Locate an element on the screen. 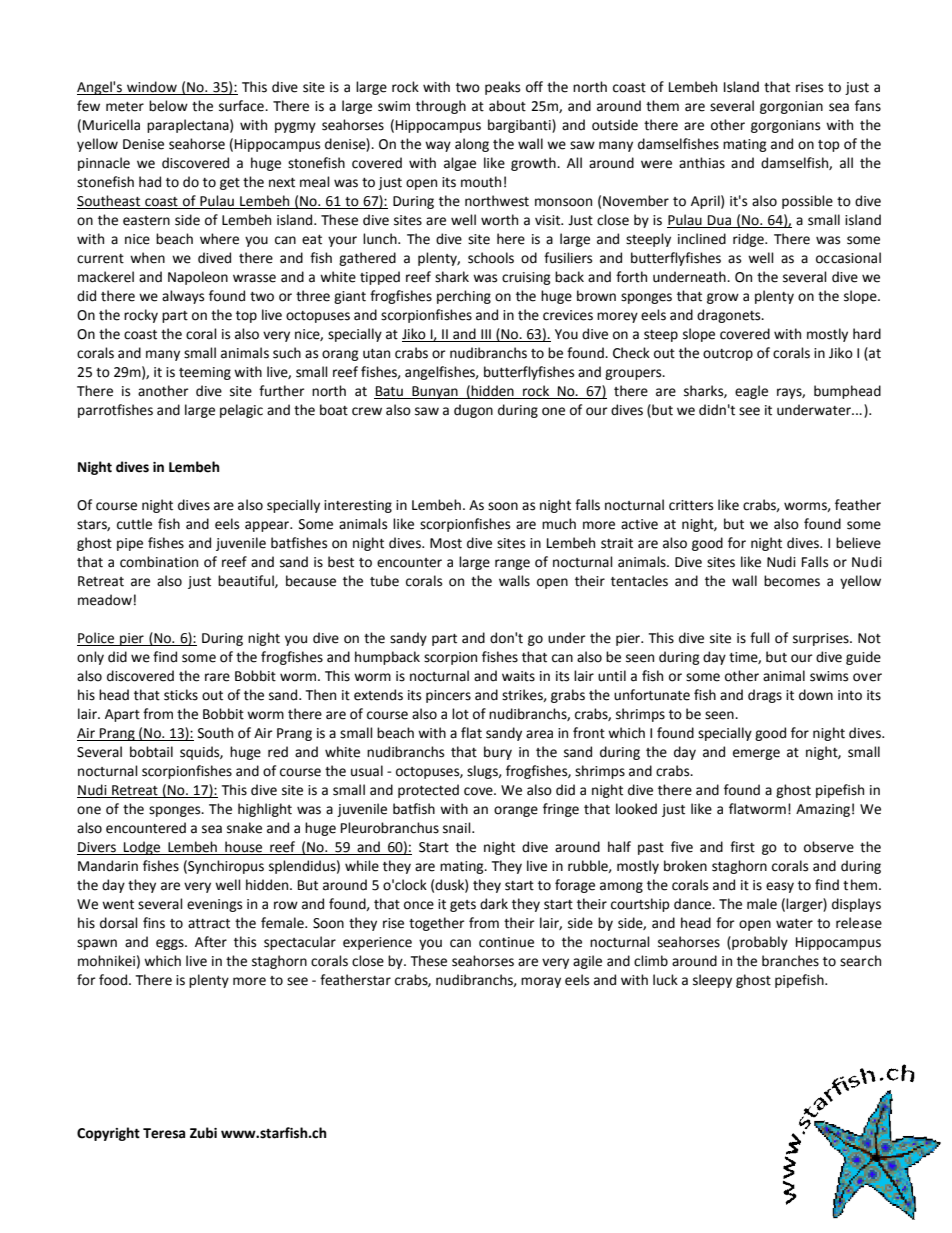  about is located at coordinates (507, 106).
